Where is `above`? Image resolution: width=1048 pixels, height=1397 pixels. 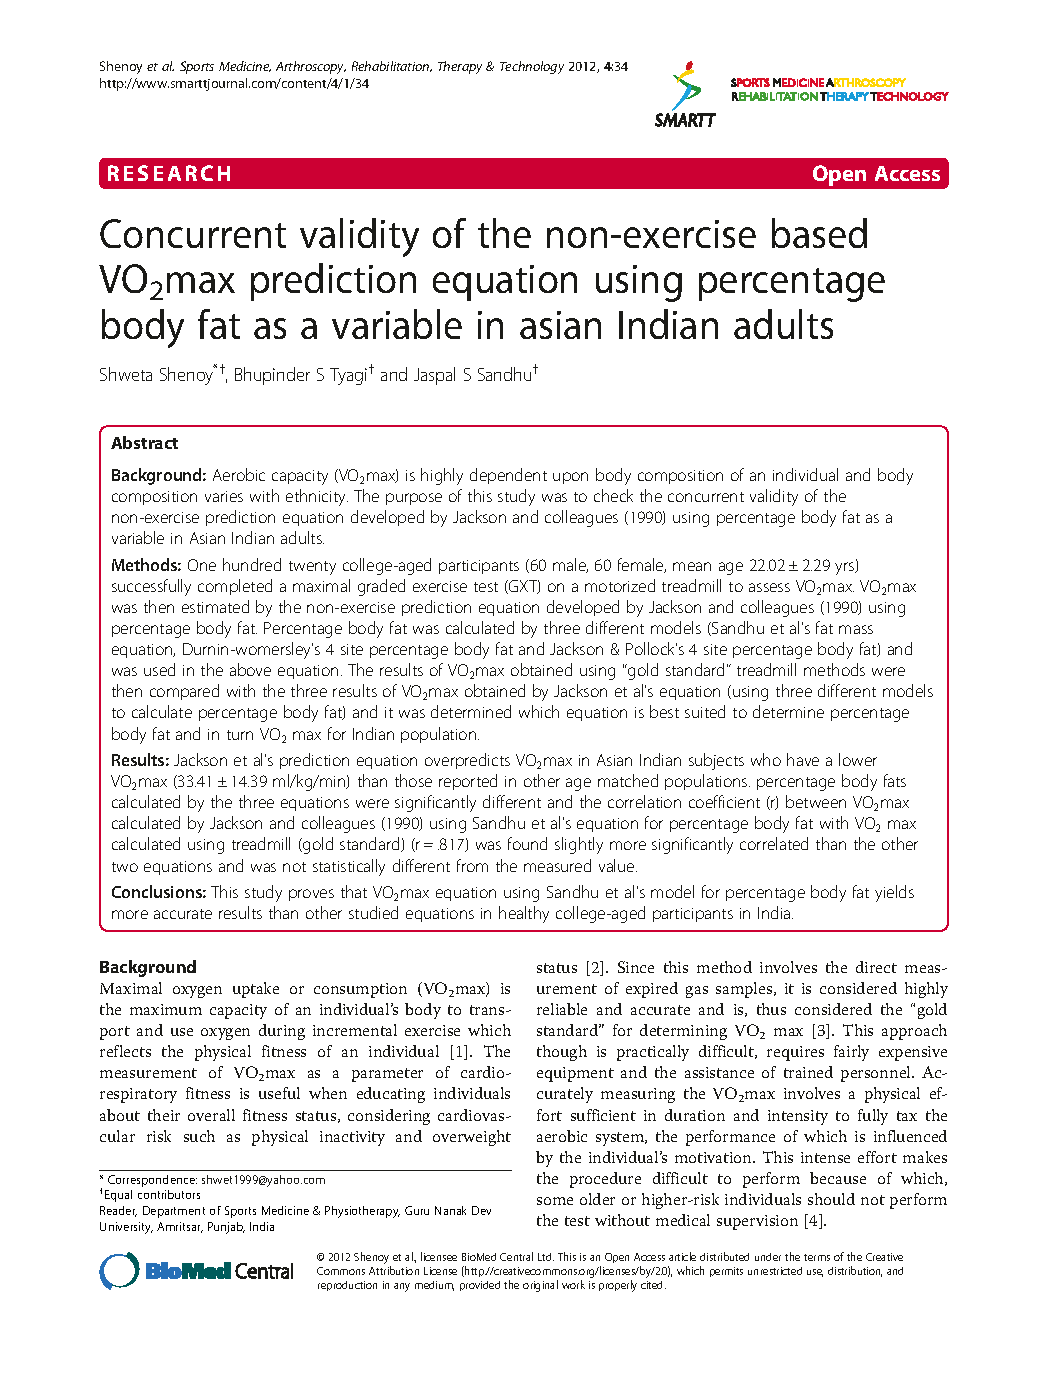
above is located at coordinates (250, 669).
